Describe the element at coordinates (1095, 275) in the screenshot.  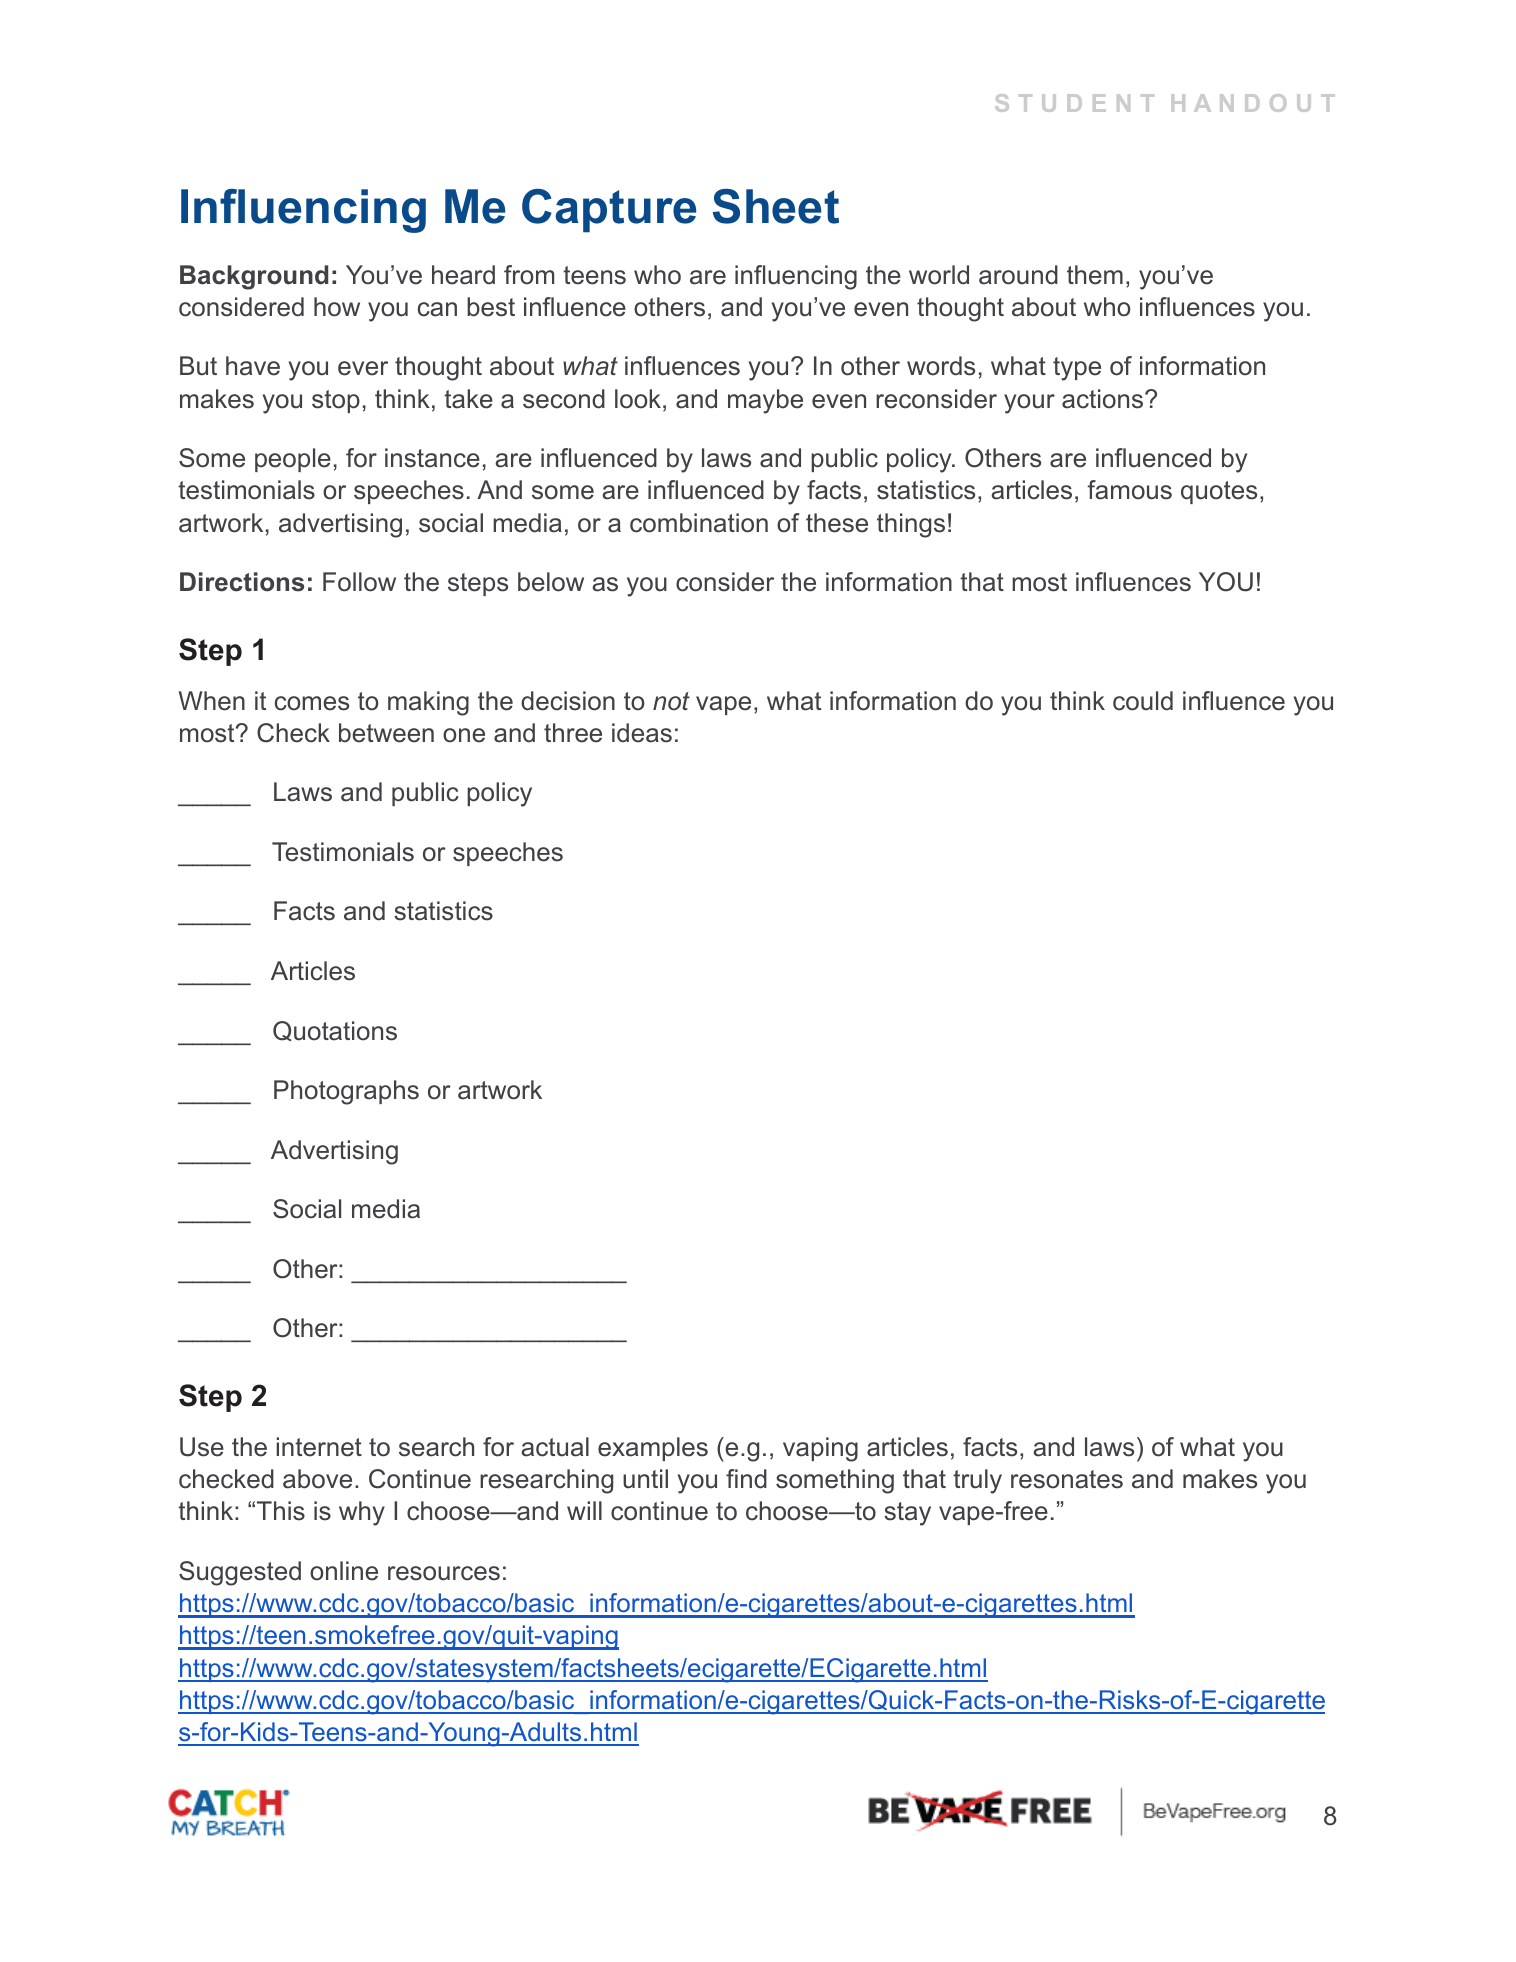
I see `them` at that location.
